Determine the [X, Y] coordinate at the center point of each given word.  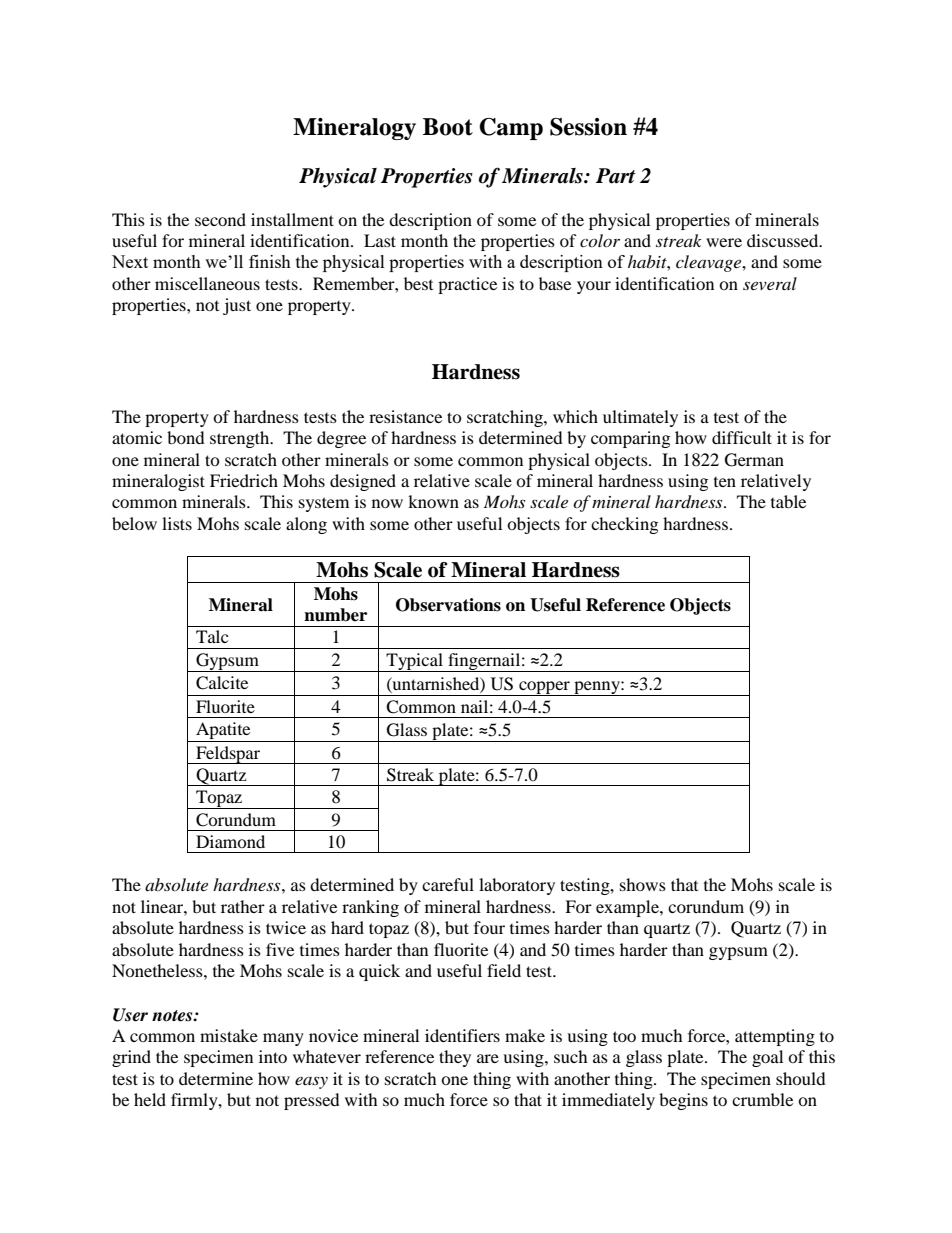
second [220, 219]
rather [243, 906]
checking [624, 525]
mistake [229, 1035]
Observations [448, 605]
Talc [212, 636]
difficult [742, 437]
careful [448, 884]
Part [616, 176]
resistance [405, 416]
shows [643, 884]
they [455, 1058]
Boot [448, 127]
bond [186, 437]
